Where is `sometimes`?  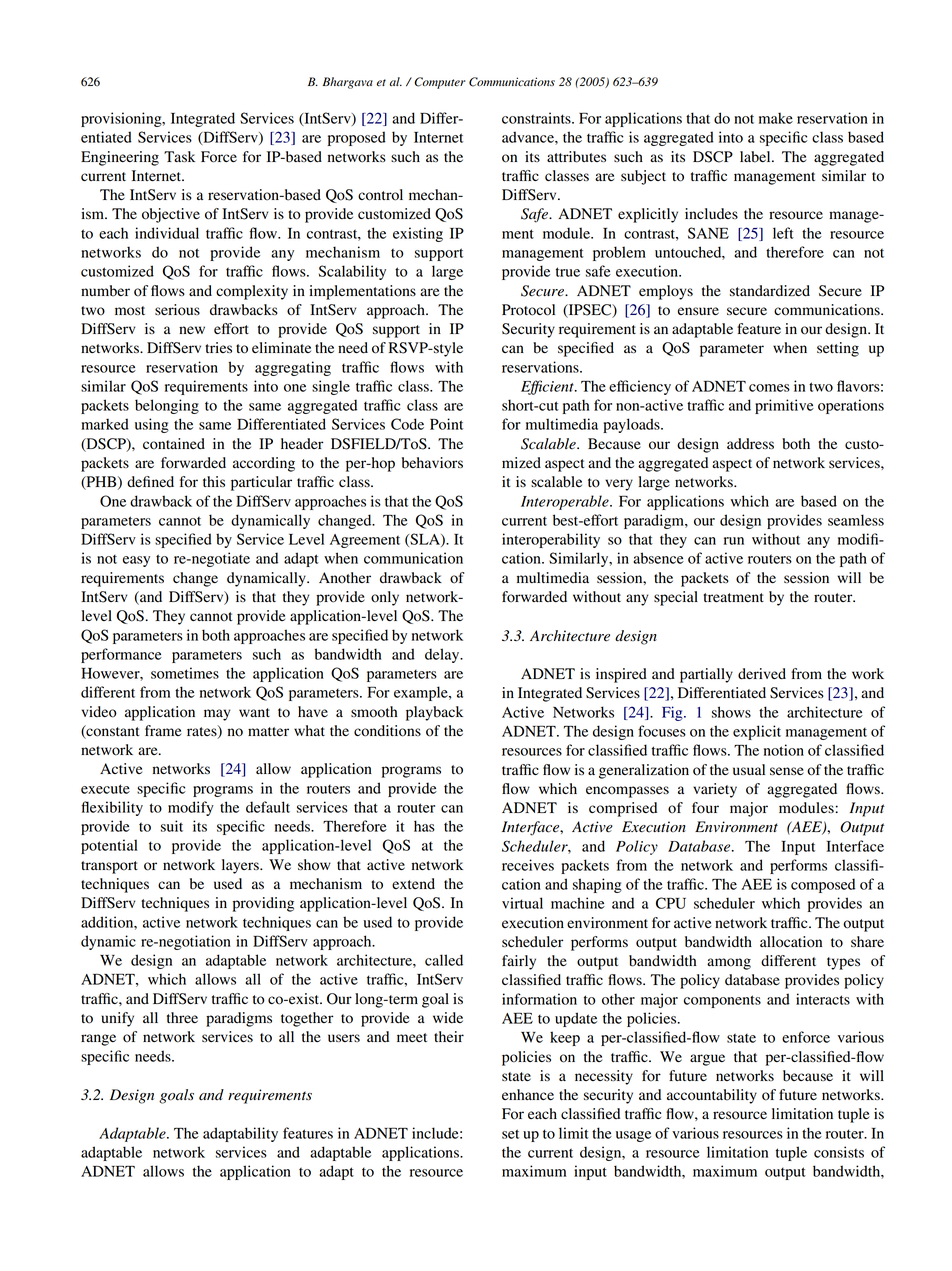 sometimes is located at coordinates (185, 673).
